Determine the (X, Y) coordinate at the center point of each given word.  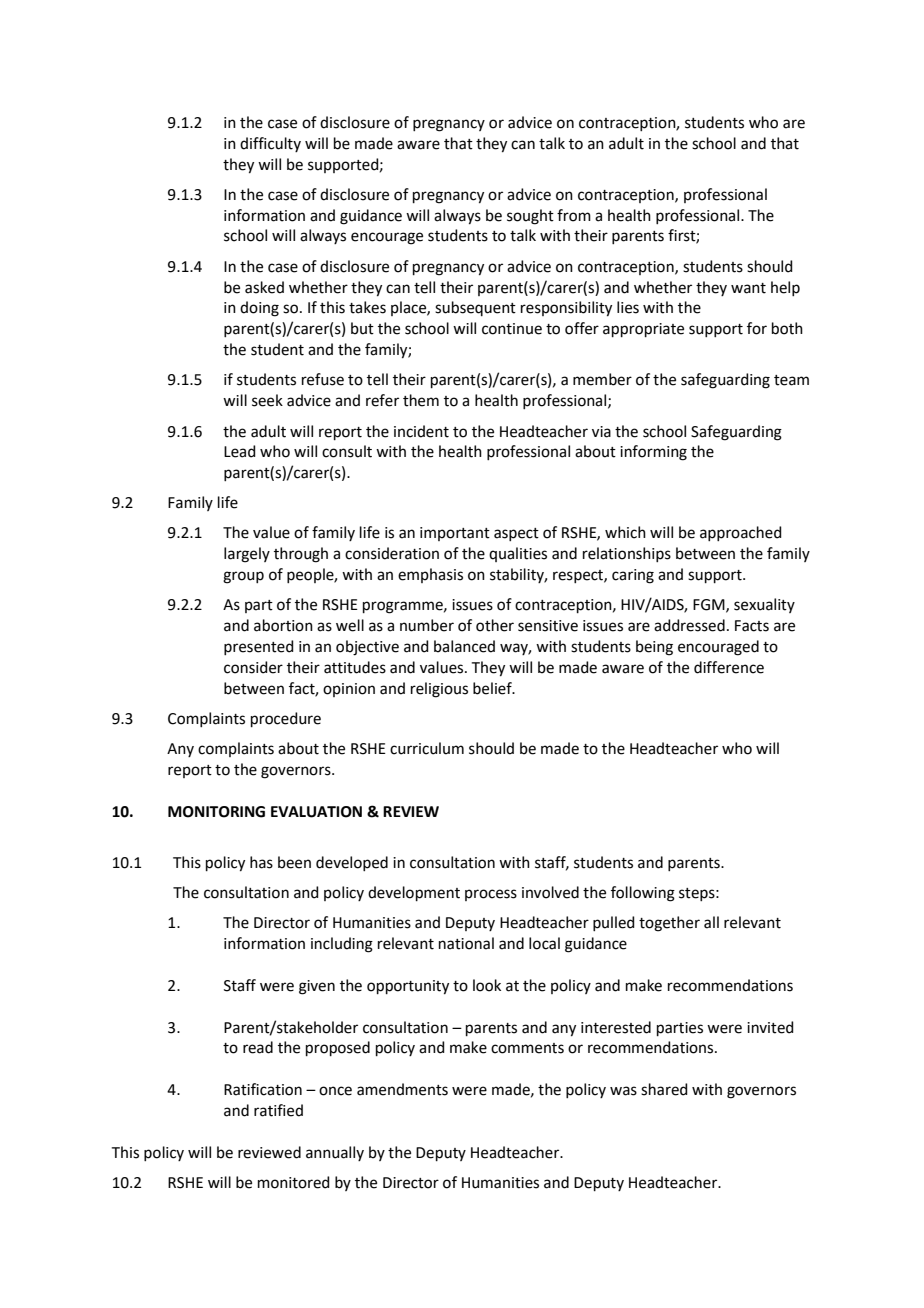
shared (664, 1089)
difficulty (270, 144)
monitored (294, 1182)
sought (530, 217)
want (748, 288)
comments (527, 1048)
